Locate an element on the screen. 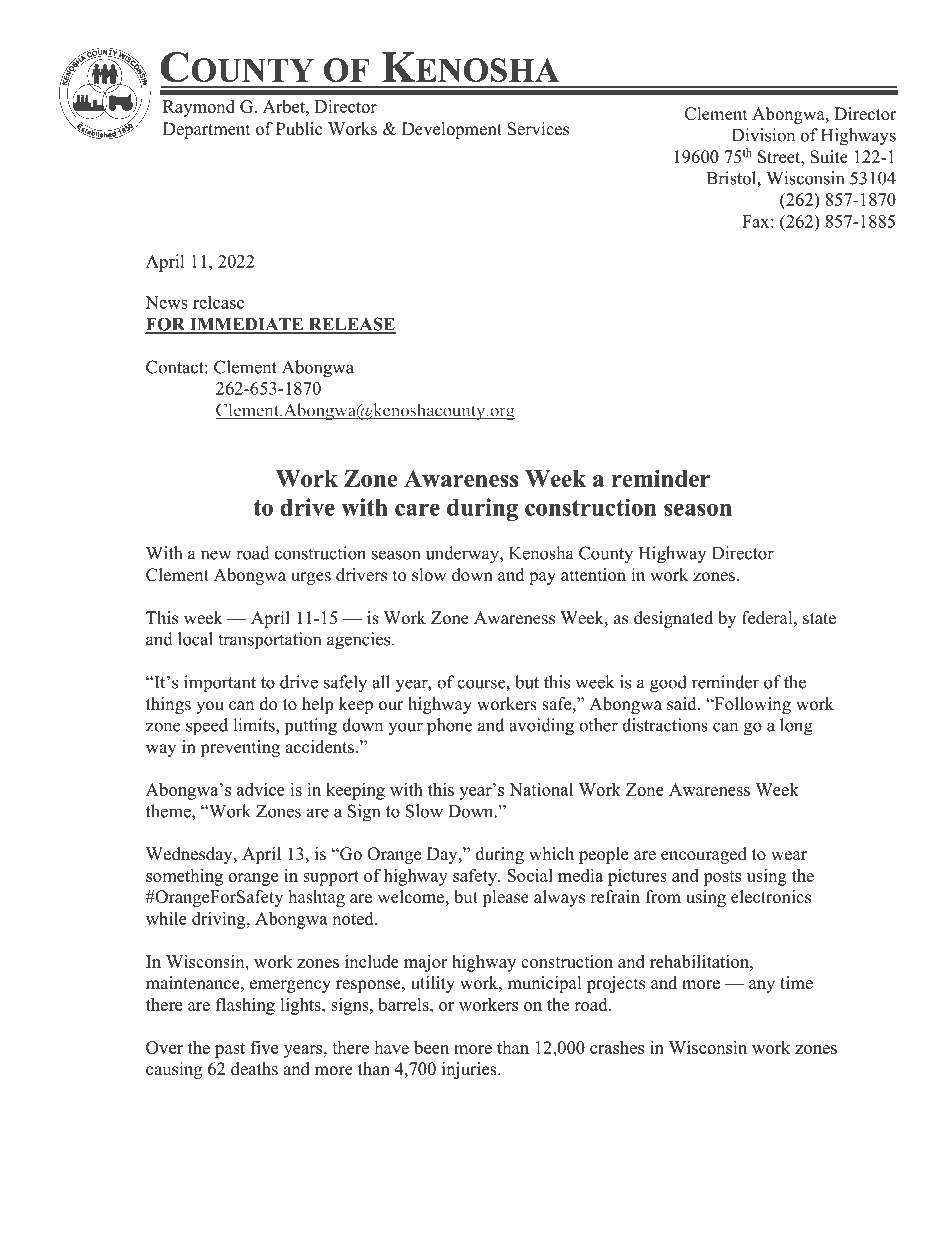 This screenshot has height=1233, width=952. Services is located at coordinates (538, 129).
